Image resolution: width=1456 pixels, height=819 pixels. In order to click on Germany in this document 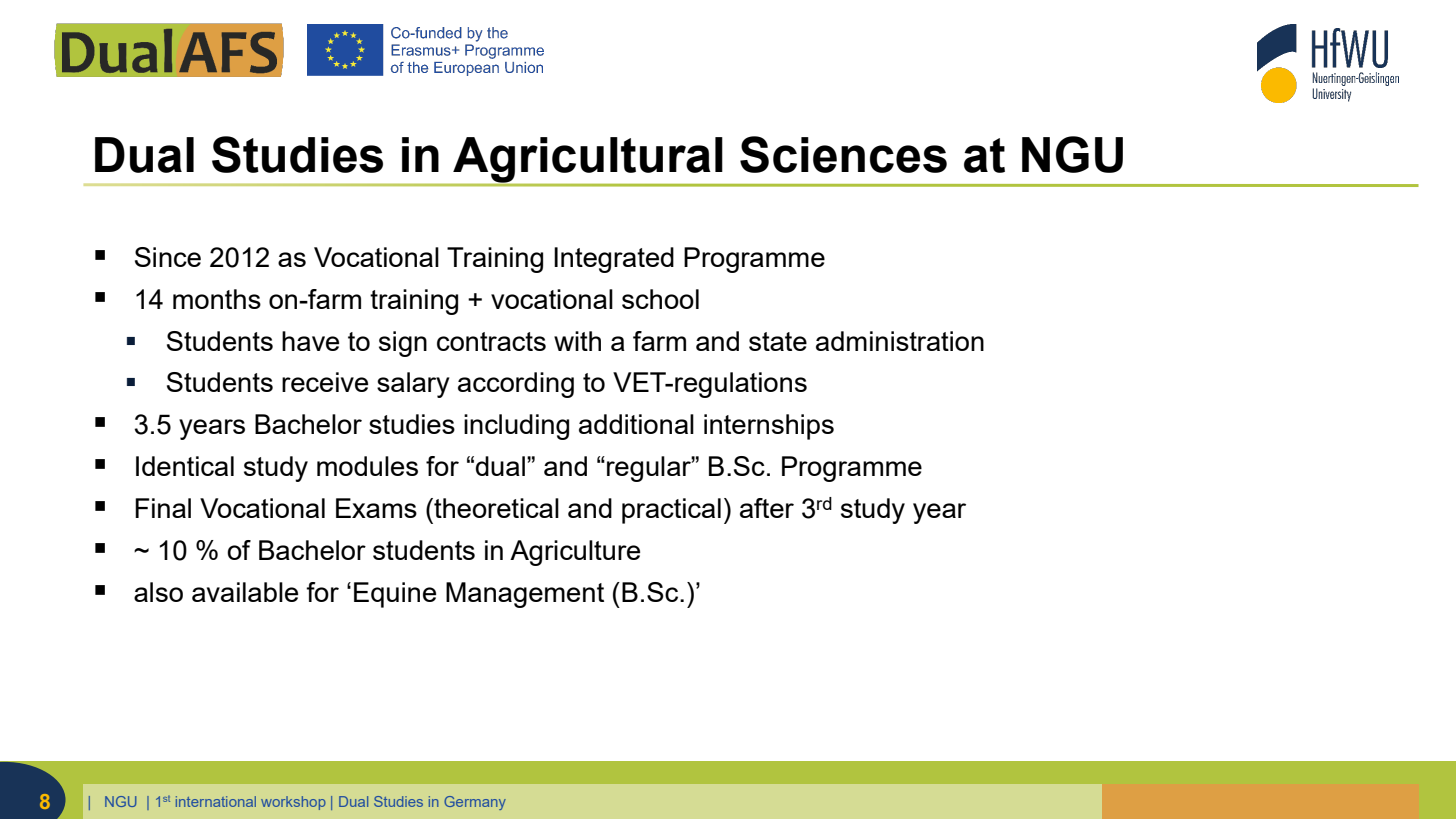, I will do `click(475, 803)`.
